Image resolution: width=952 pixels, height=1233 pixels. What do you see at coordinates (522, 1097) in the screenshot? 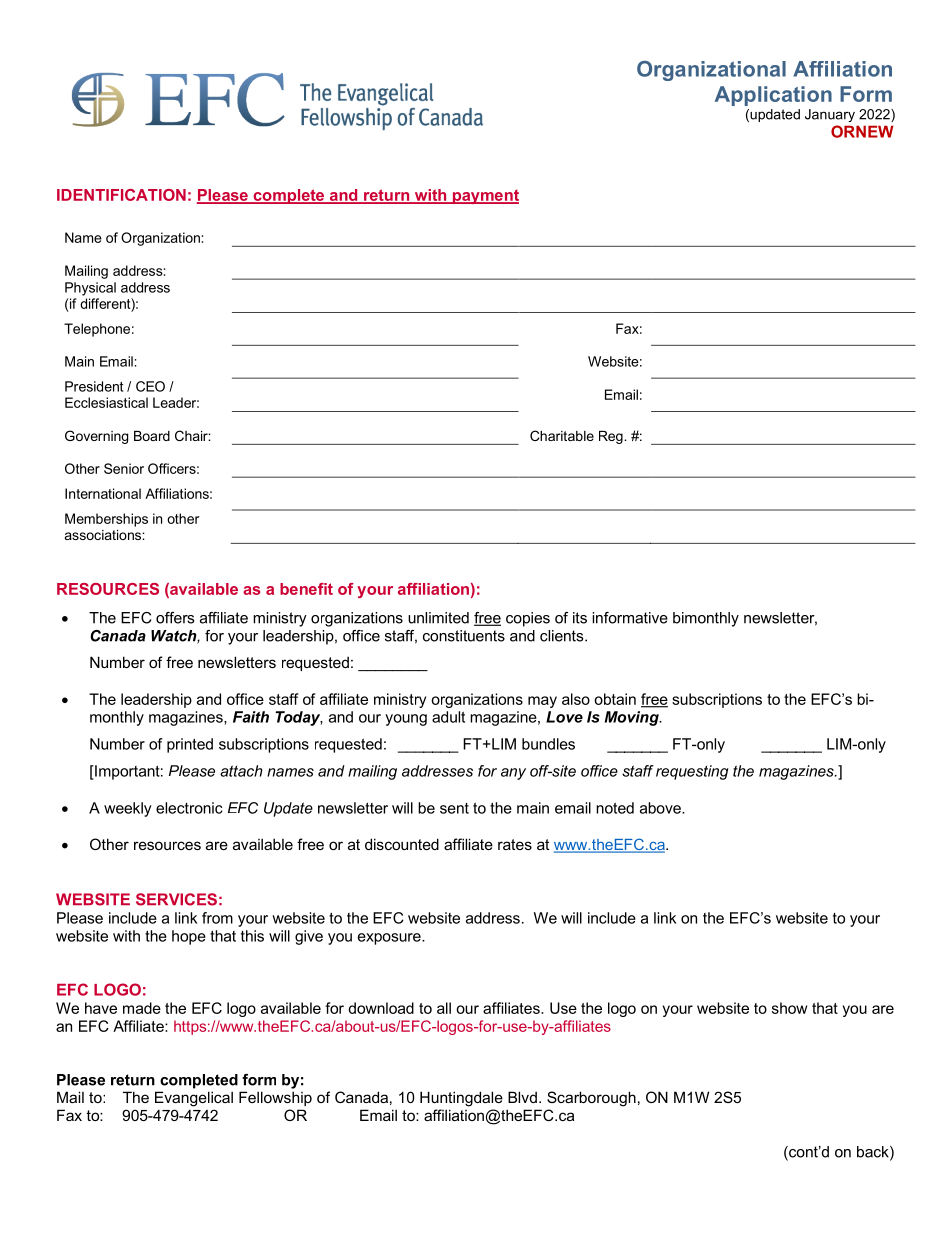
I see `Blvd` at bounding box center [522, 1097].
